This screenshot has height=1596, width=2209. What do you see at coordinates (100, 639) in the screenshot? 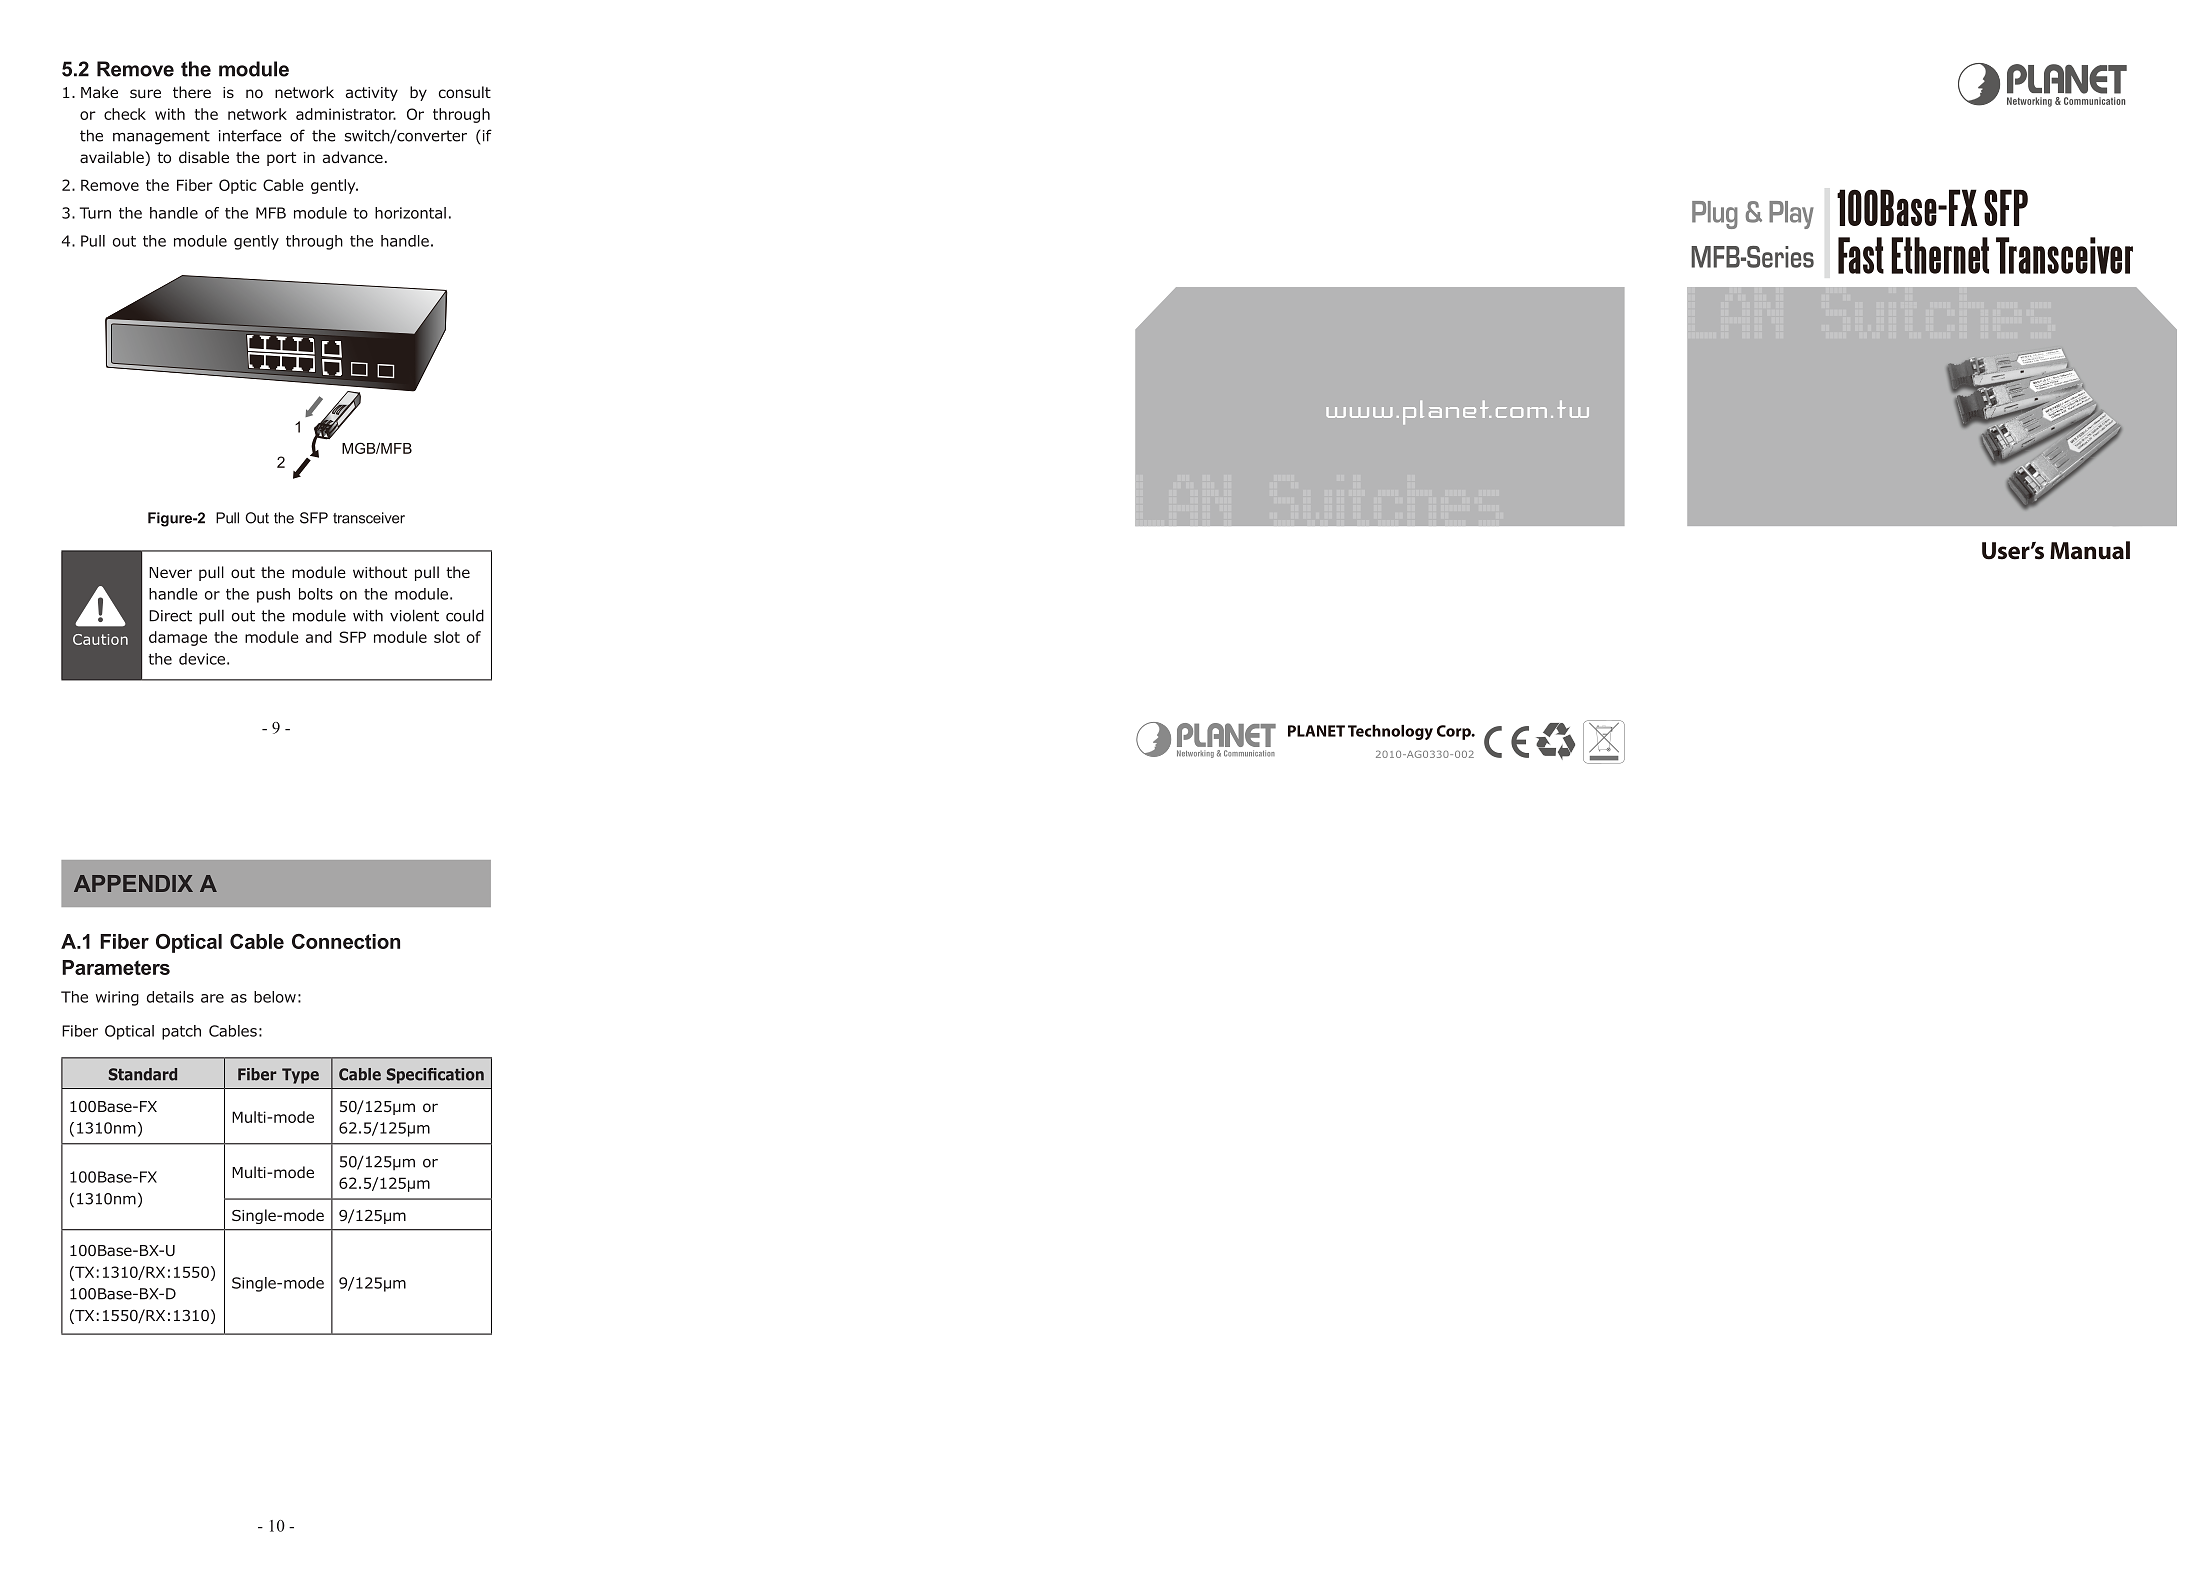
I see `Caution` at bounding box center [100, 639].
